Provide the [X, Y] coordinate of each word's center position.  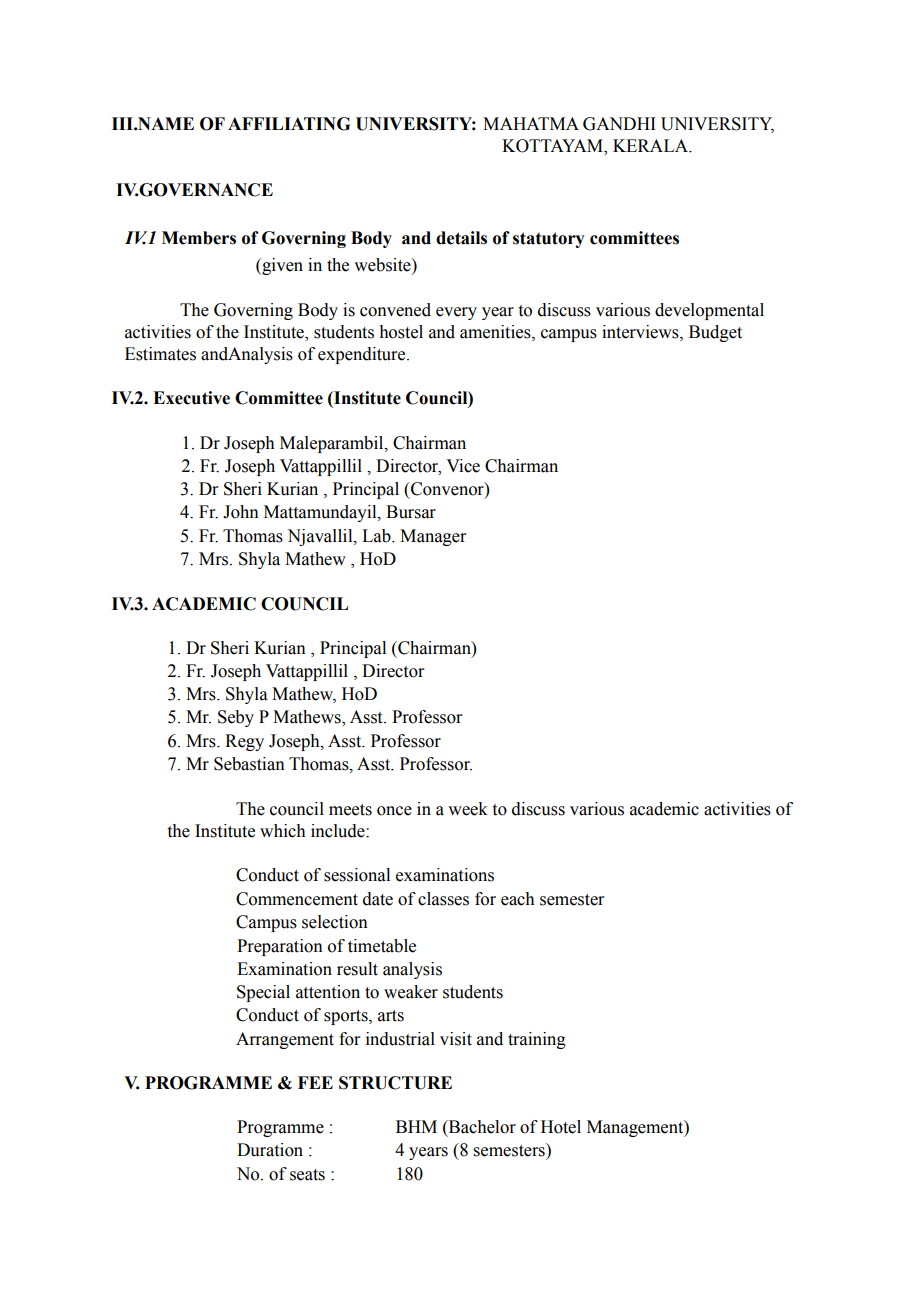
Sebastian [249, 764]
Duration [270, 1150]
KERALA [651, 145]
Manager [433, 537]
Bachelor [481, 1128]
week [468, 809]
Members [199, 238]
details [461, 238]
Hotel [561, 1127]
